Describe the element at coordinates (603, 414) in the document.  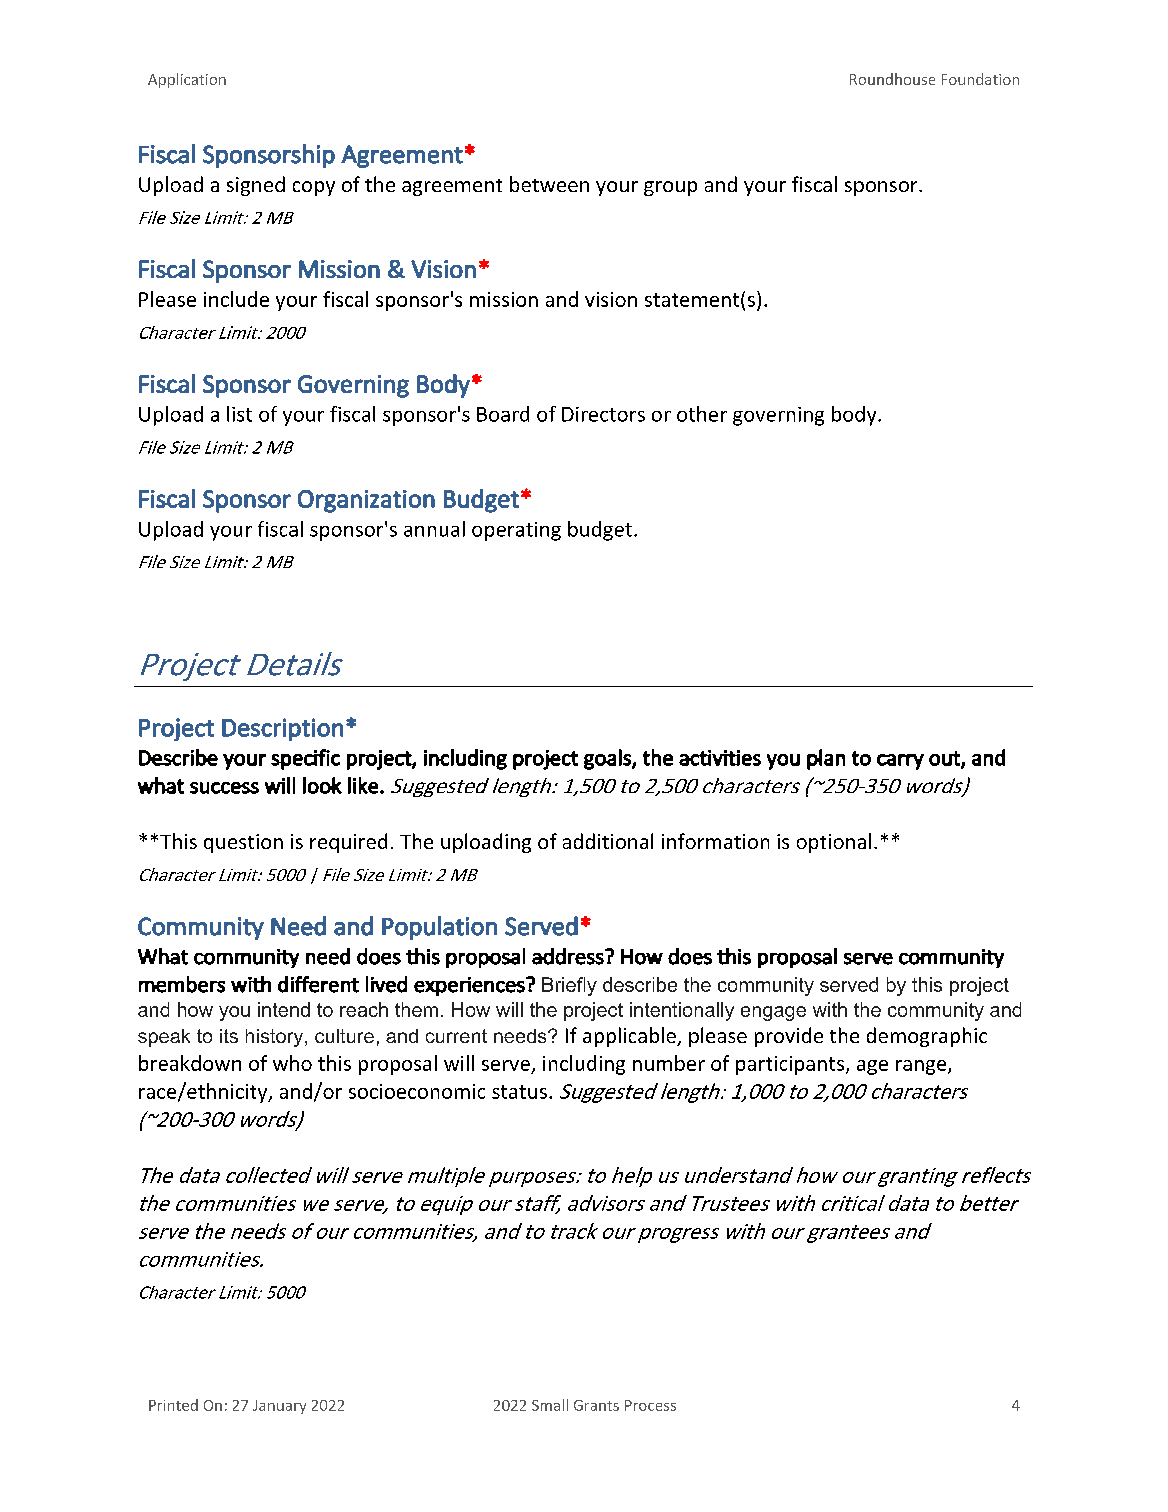
I see `Directors` at that location.
